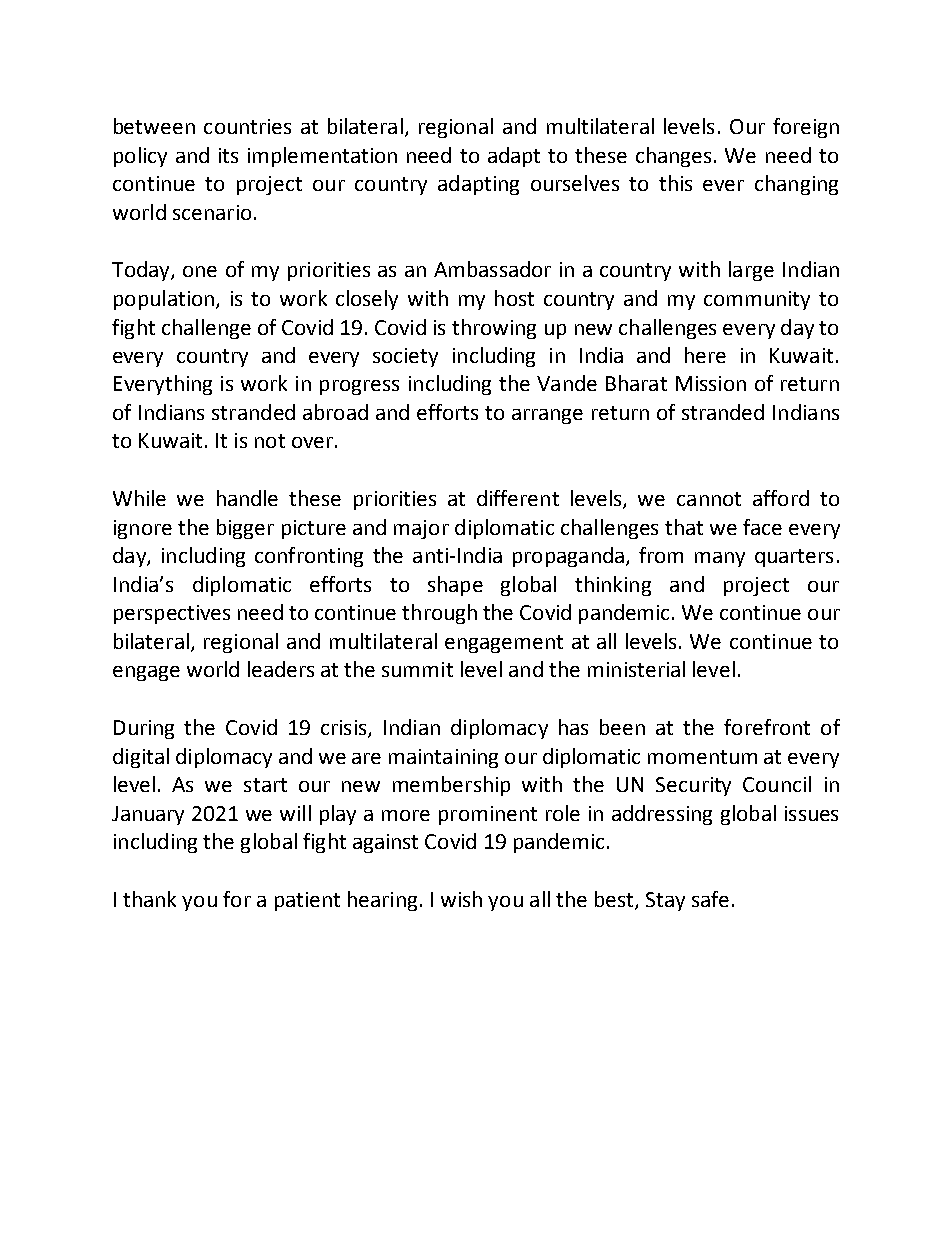 The image size is (952, 1233). What do you see at coordinates (575, 183) in the image?
I see `ourselves` at bounding box center [575, 183].
